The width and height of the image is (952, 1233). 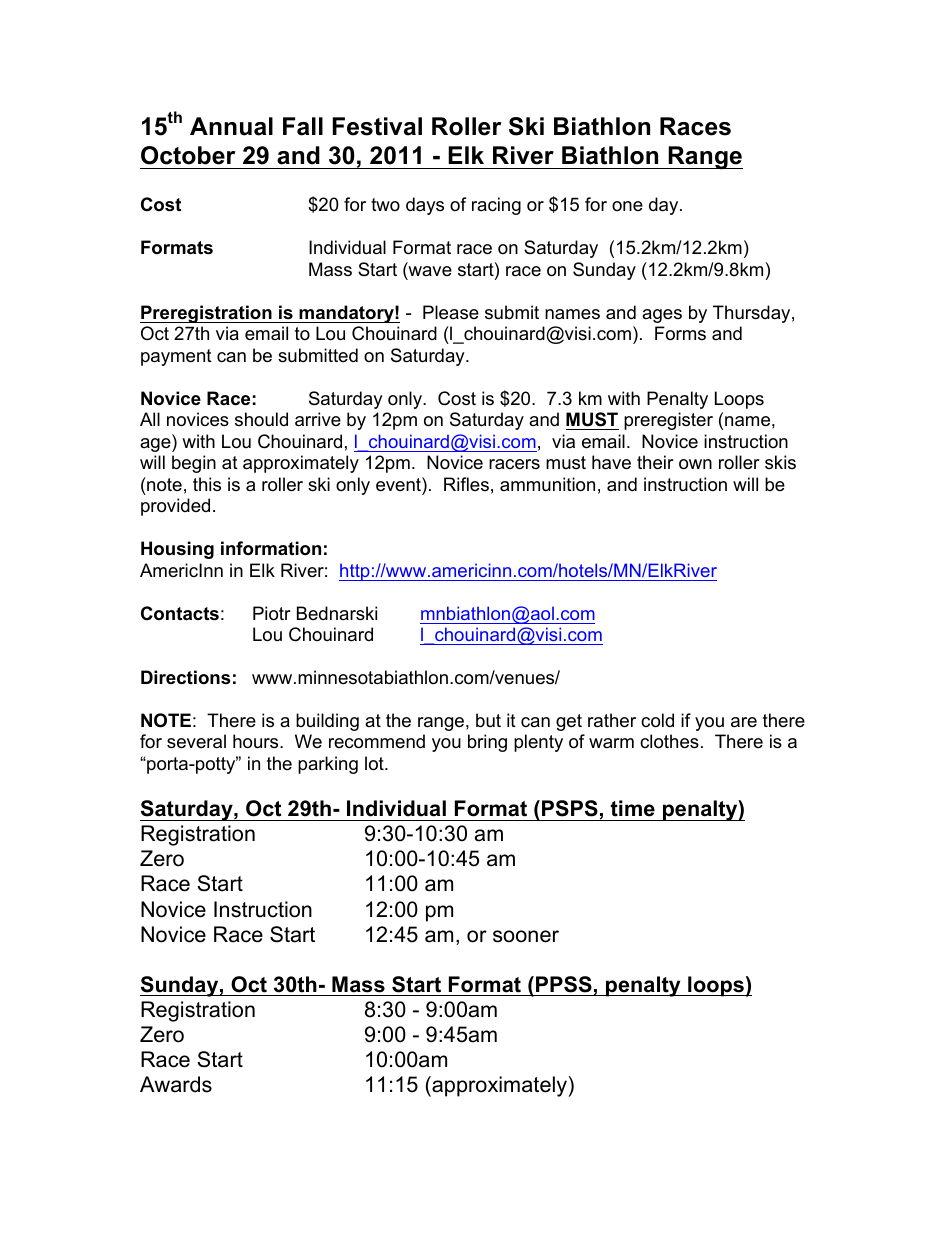 What do you see at coordinates (496, 206) in the image?
I see `racing` at bounding box center [496, 206].
